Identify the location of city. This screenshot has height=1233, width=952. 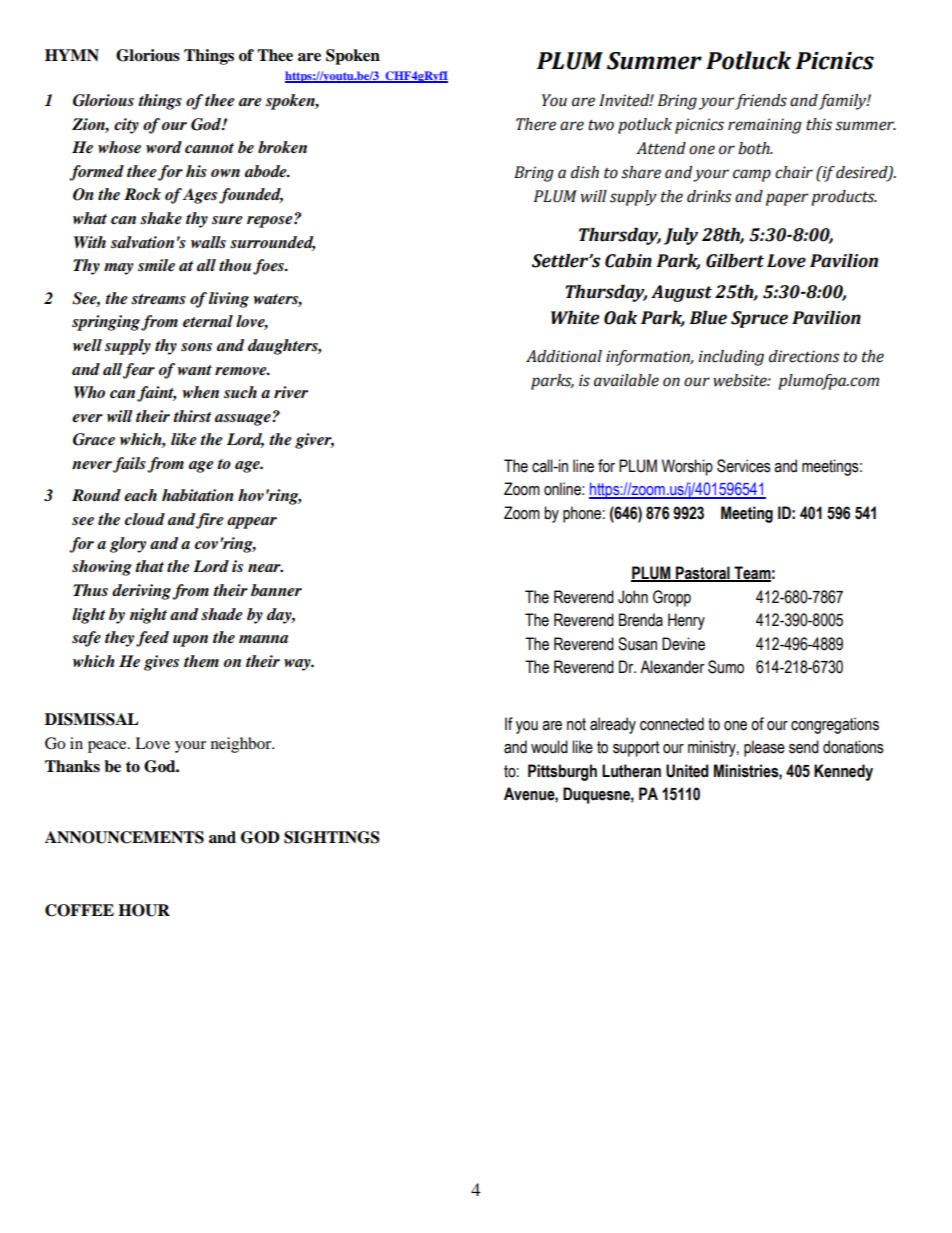
(126, 126).
